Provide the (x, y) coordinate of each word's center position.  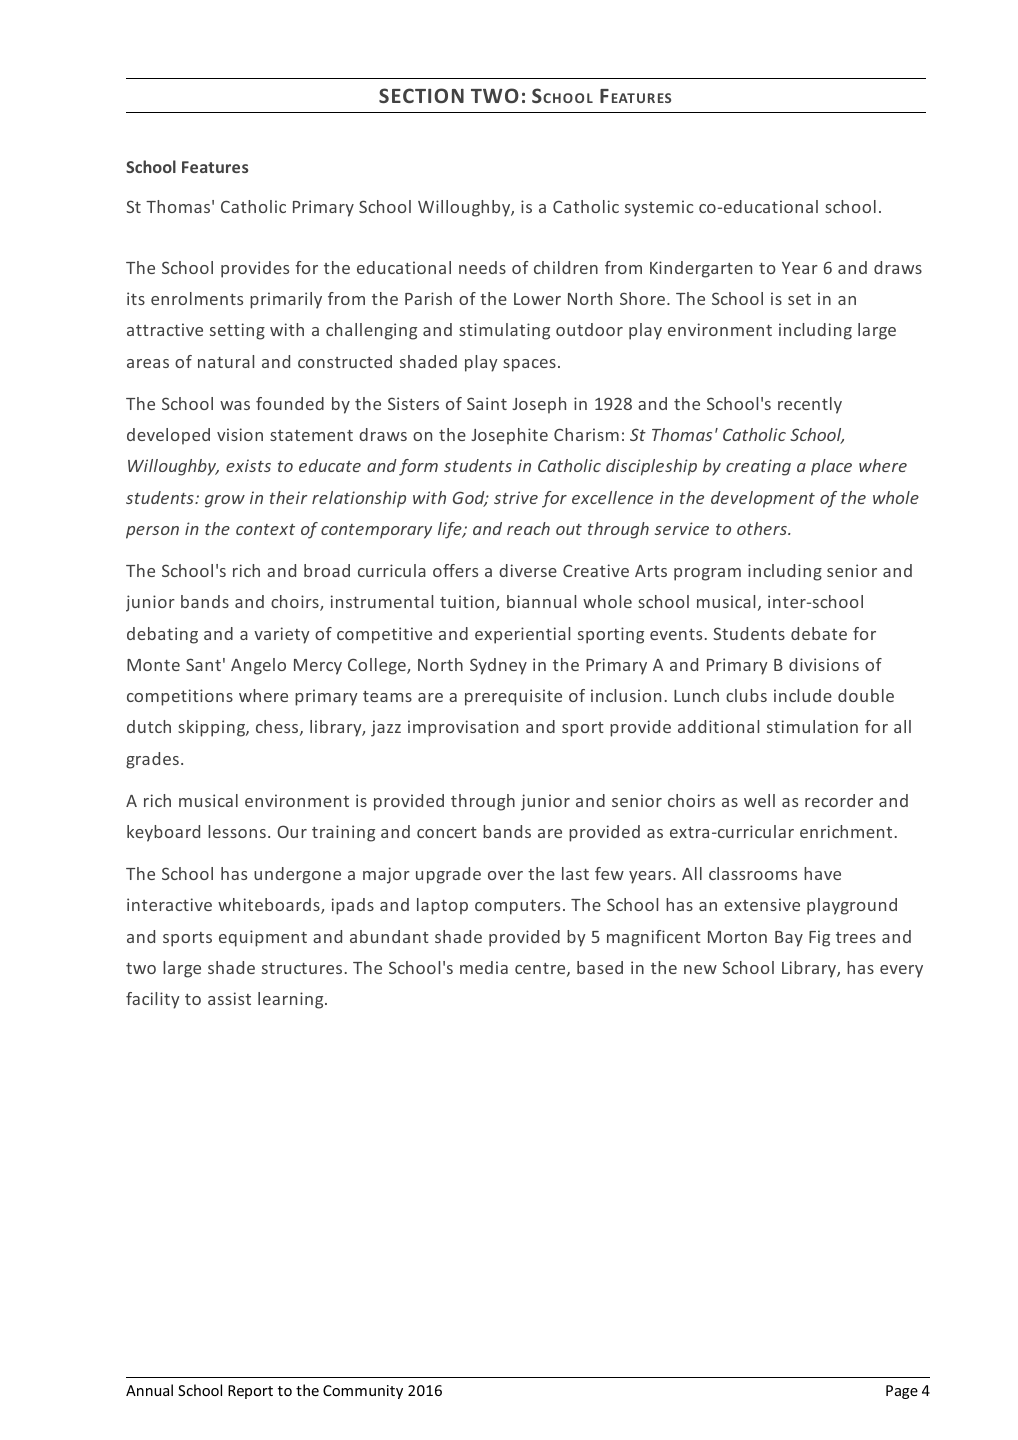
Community (363, 1392)
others (763, 528)
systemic (659, 208)
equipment (263, 938)
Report (250, 1392)
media (484, 967)
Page (902, 1392)
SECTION (421, 95)
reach (528, 528)
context (265, 529)
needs (482, 267)
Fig (819, 938)
